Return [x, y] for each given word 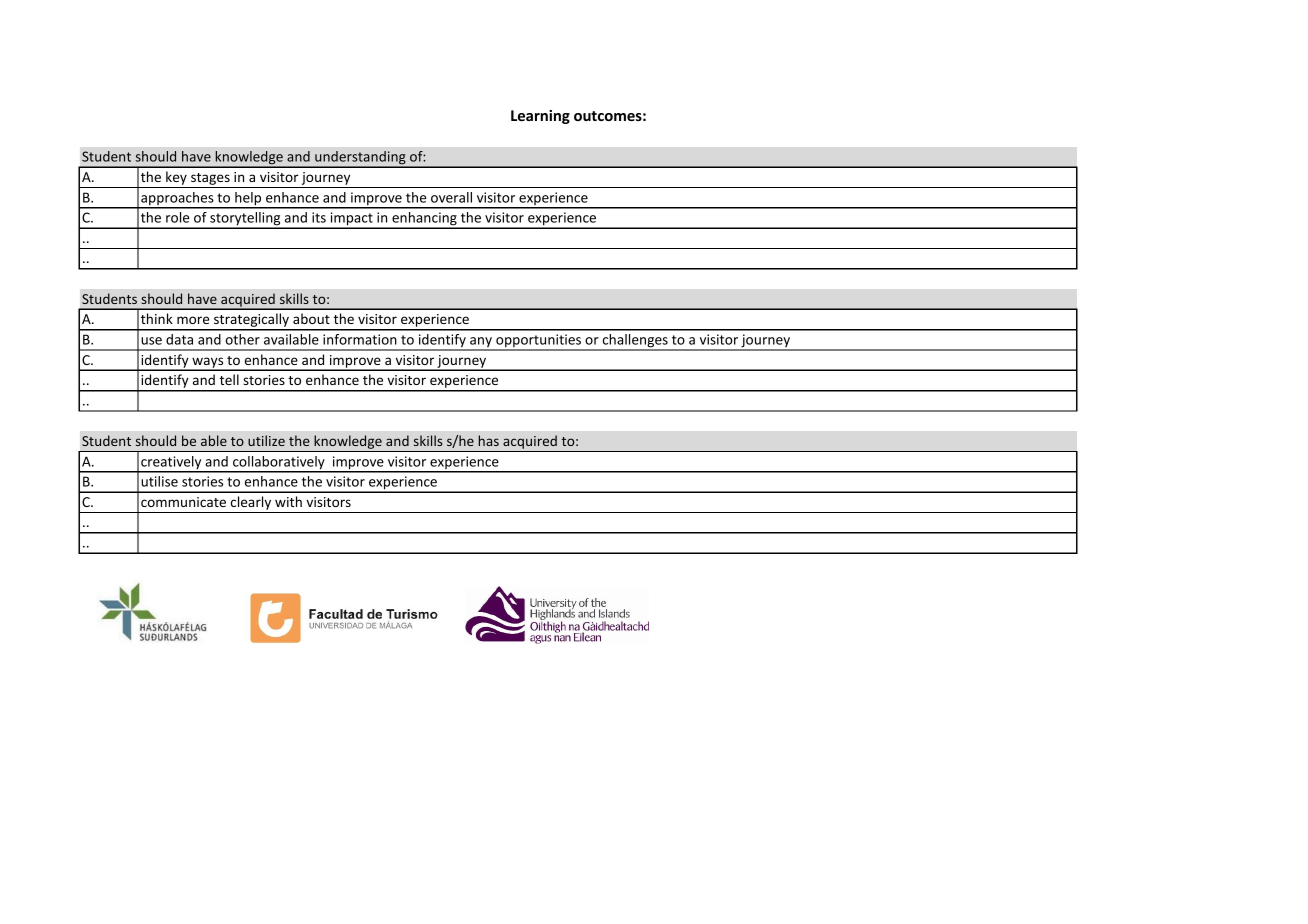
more [193, 320]
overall [451, 197]
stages [210, 179]
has [489, 440]
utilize [266, 440]
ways [208, 363]
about [311, 318]
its [319, 217]
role [177, 217]
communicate [183, 502]
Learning [540, 117]
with [288, 501]
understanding [360, 159]
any [481, 343]
